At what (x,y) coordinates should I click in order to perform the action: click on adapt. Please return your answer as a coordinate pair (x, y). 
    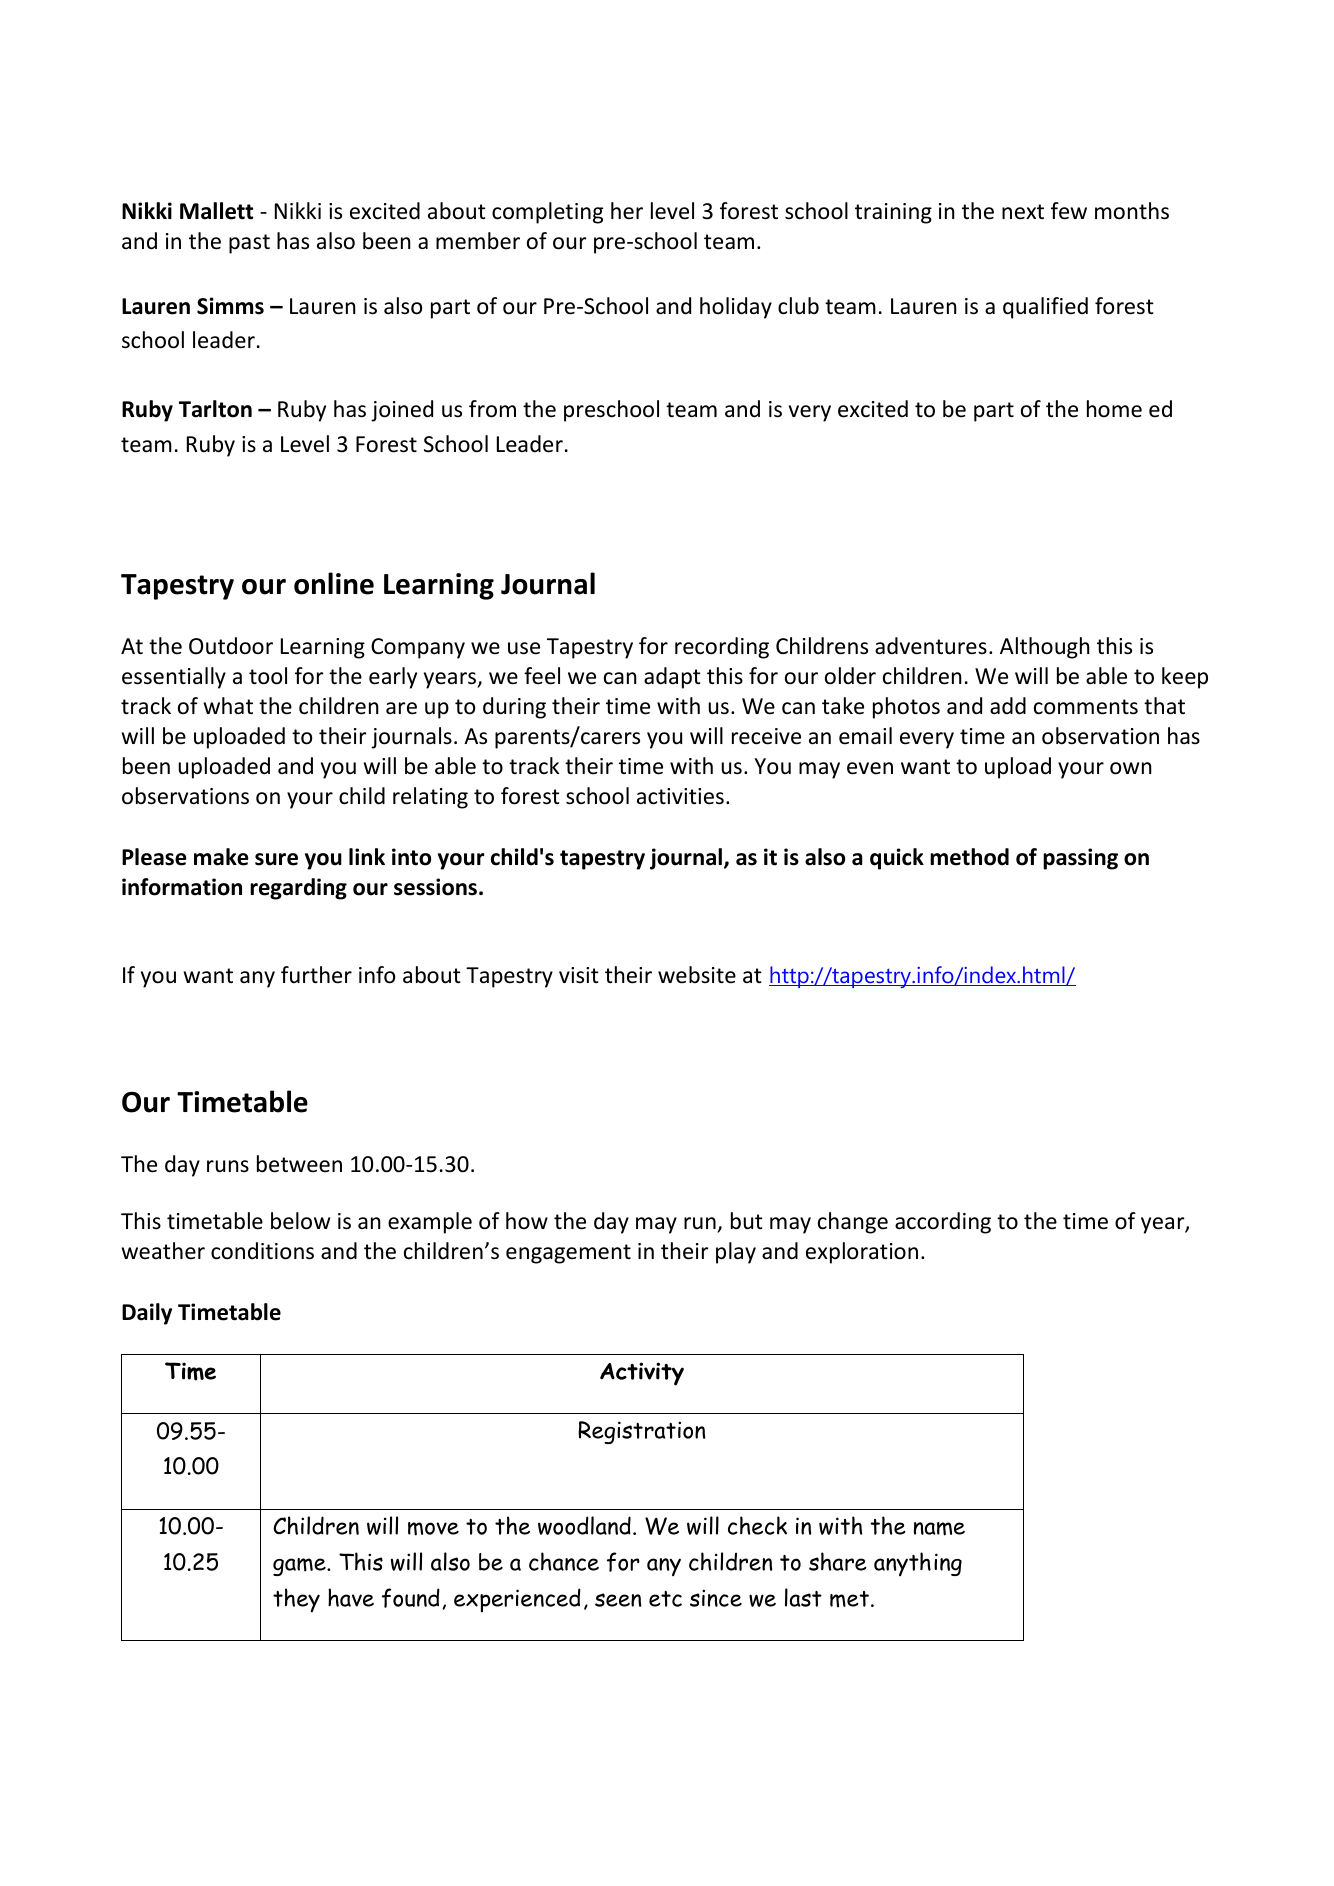
    Looking at the image, I should click on (672, 678).
